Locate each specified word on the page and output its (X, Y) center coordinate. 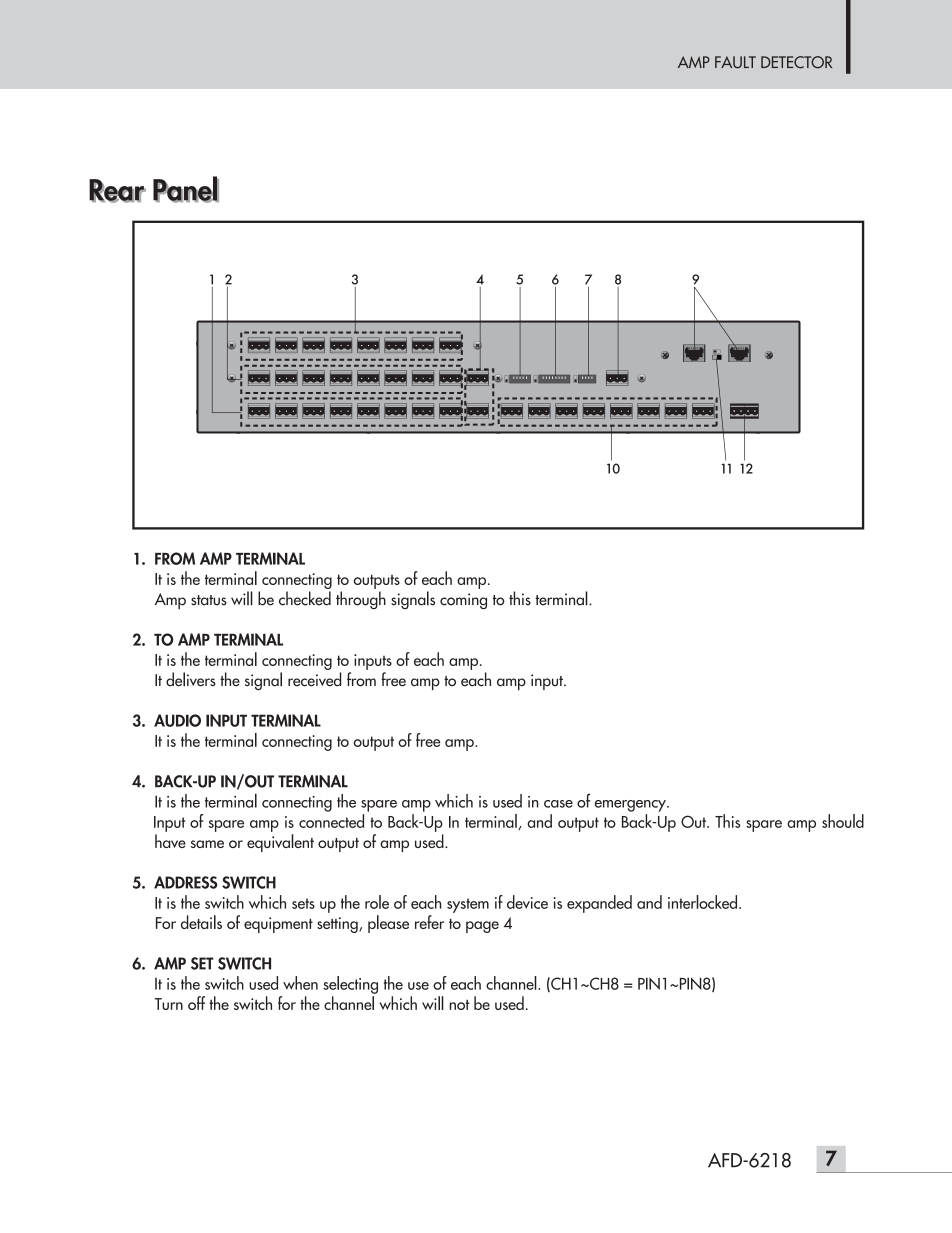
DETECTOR (796, 62)
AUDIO (177, 720)
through (361, 600)
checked (305, 598)
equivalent (280, 843)
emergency (631, 806)
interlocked (704, 902)
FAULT (735, 62)
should (843, 821)
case (558, 804)
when (300, 983)
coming (463, 601)
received (314, 679)
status (209, 600)
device (527, 902)
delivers (191, 679)
